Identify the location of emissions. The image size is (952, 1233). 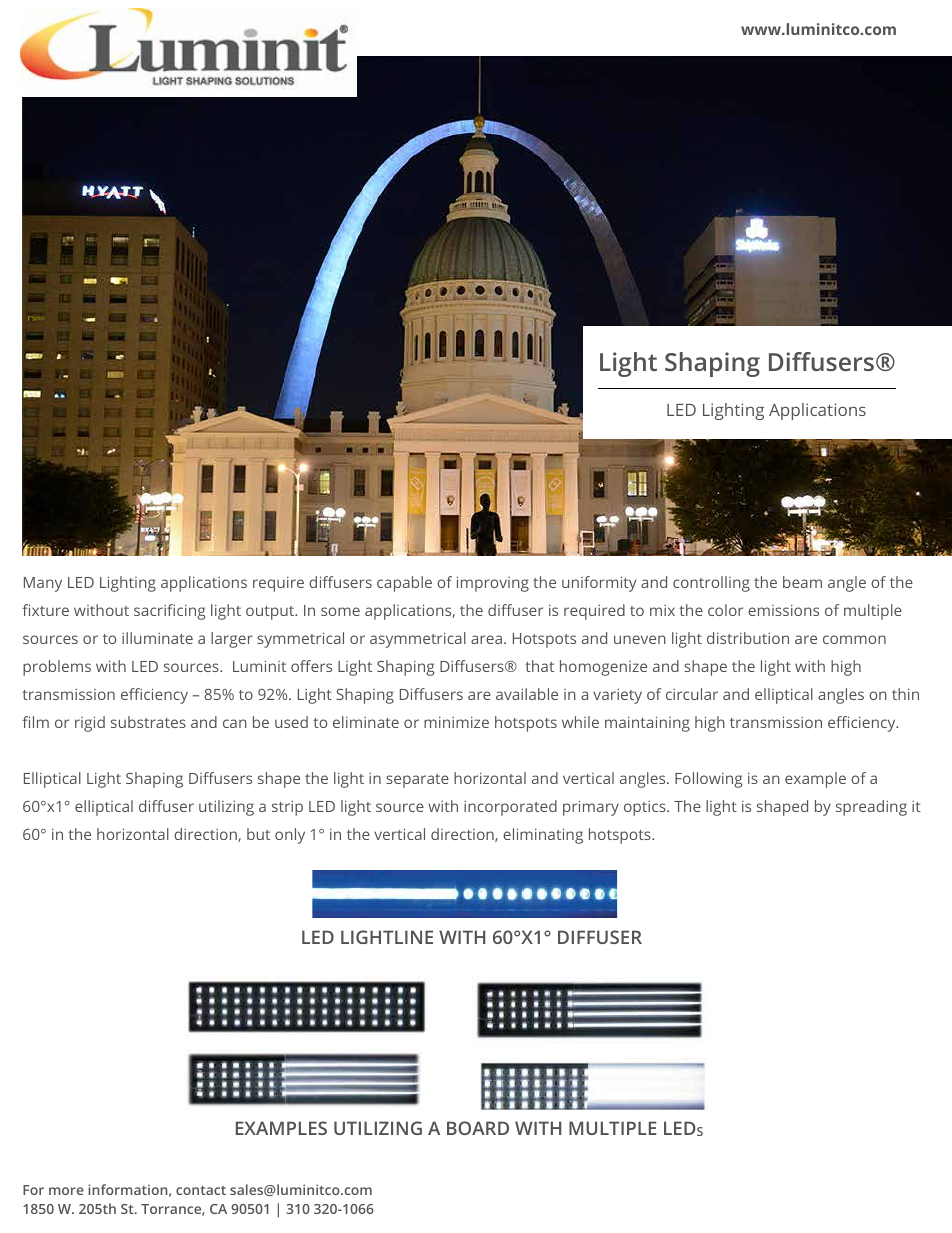
(783, 610).
